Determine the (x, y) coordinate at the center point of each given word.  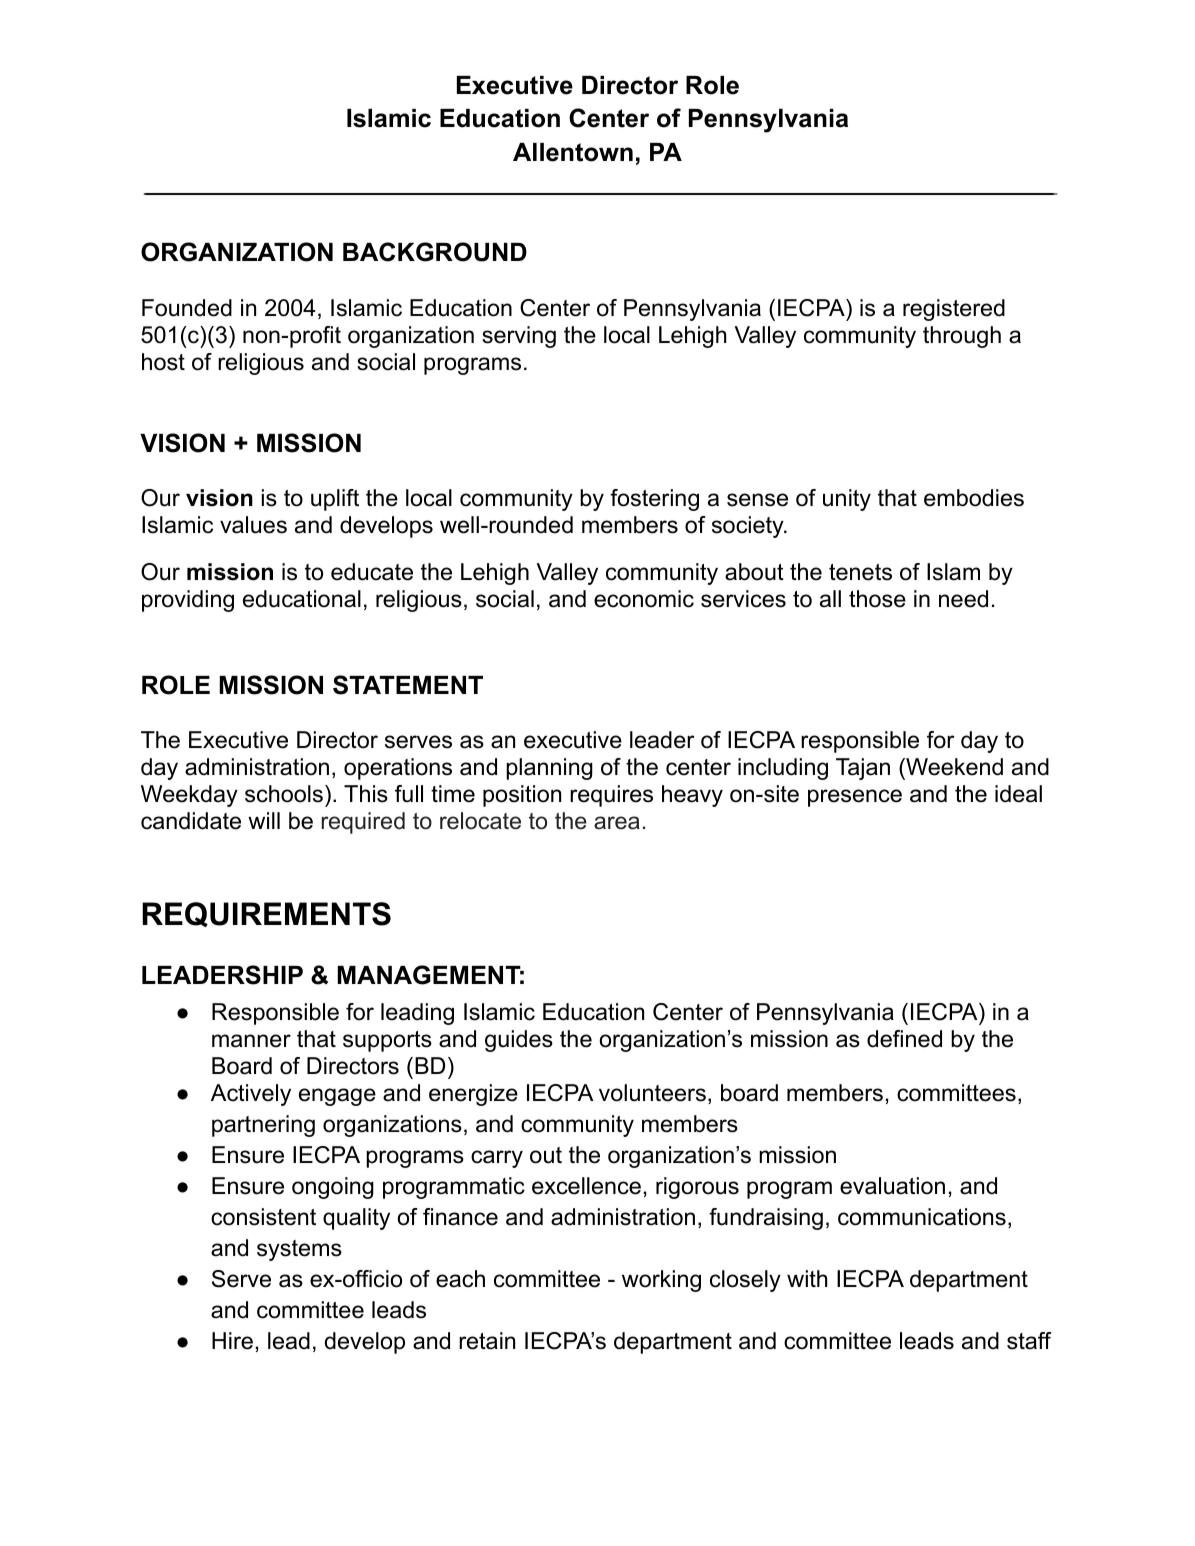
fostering (654, 500)
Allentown (573, 152)
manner (251, 1041)
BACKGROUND (435, 252)
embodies (974, 498)
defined (904, 1039)
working (661, 1281)
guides (519, 1041)
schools (284, 794)
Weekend (953, 767)
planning (549, 769)
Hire (232, 1341)
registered (954, 310)
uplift (335, 500)
